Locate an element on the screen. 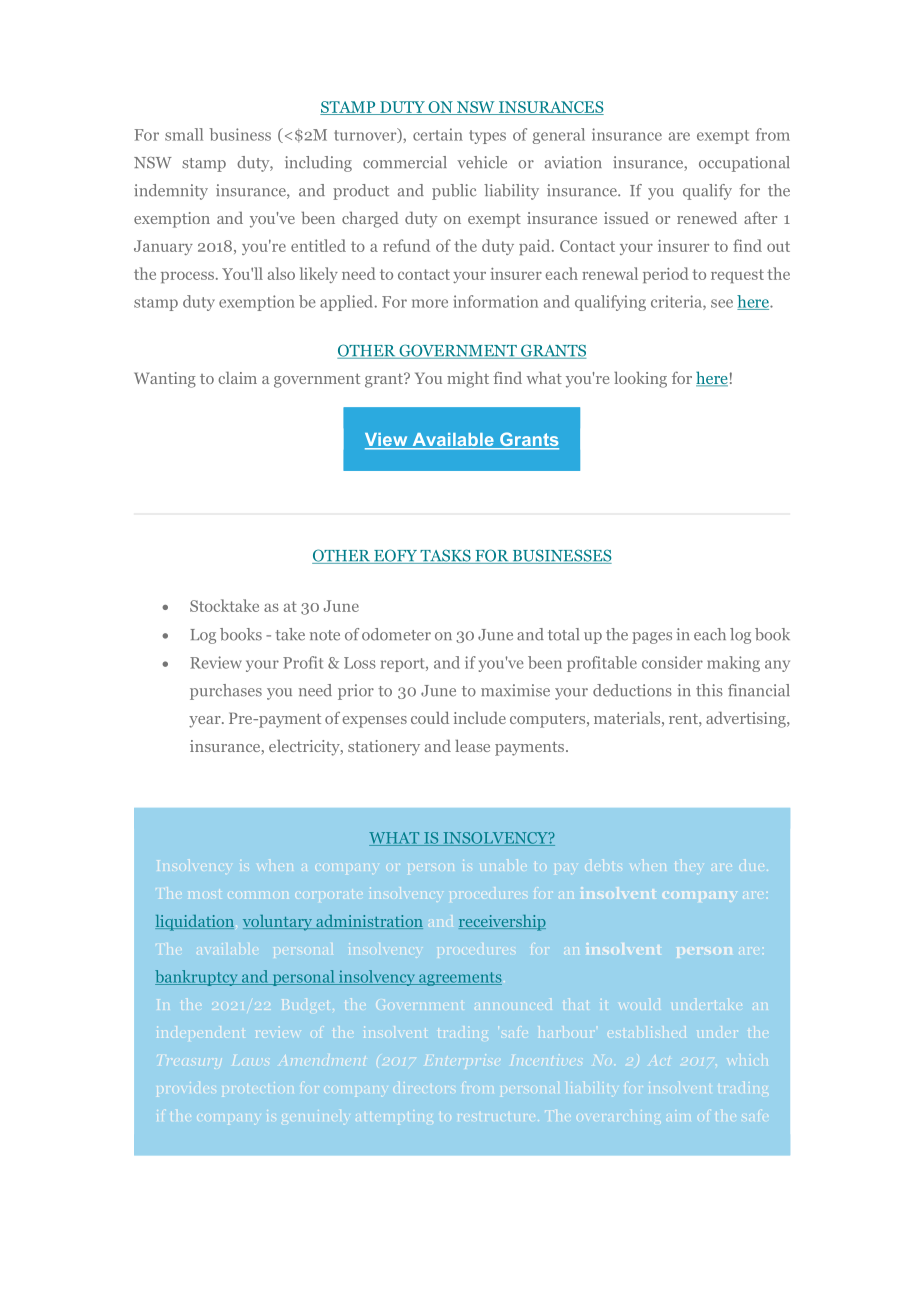 The height and width of the screenshot is (1308, 924). note is located at coordinates (325, 635).
